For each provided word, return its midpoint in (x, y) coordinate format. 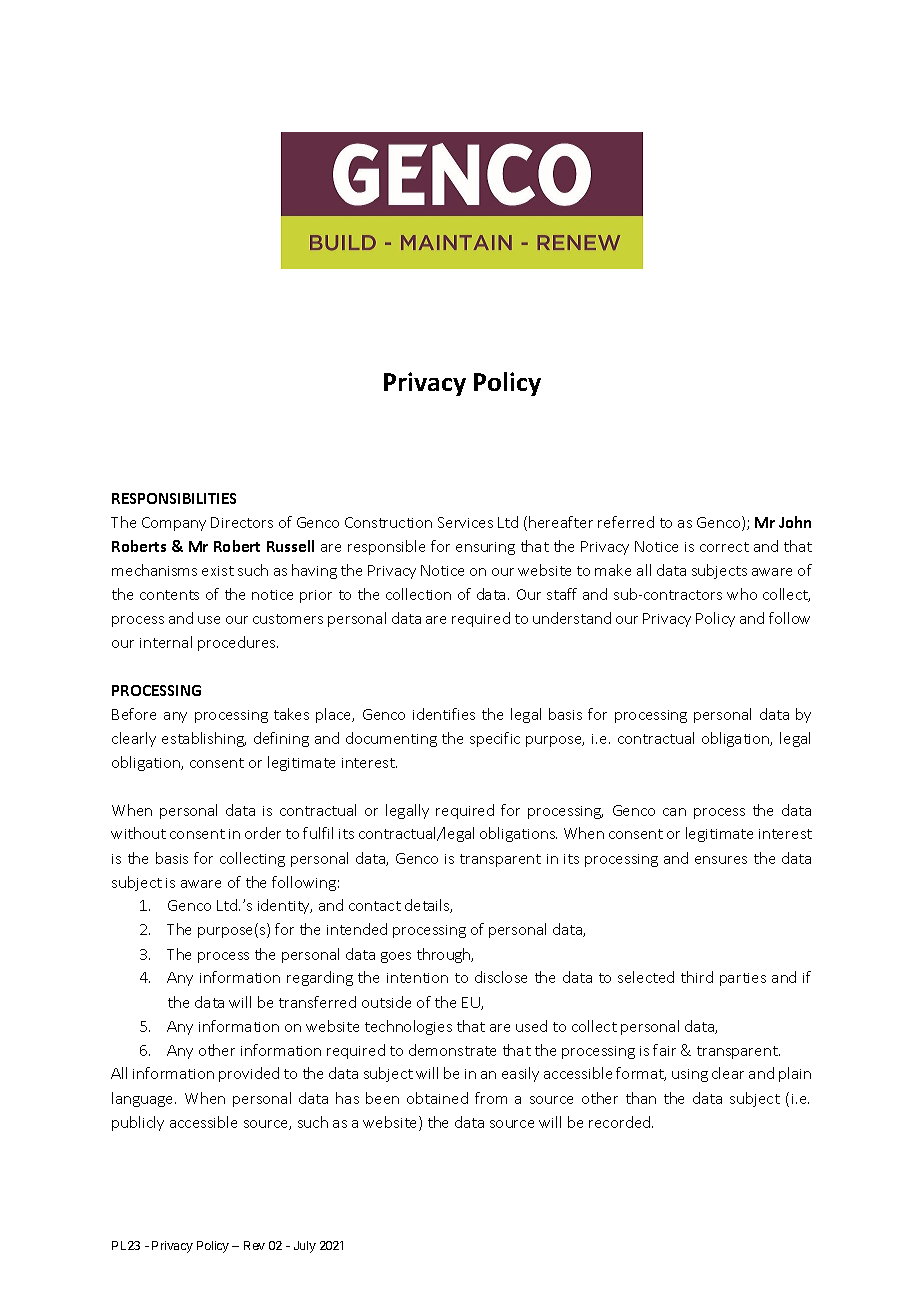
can (674, 812)
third (697, 977)
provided (249, 1074)
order (263, 833)
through (445, 955)
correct (724, 547)
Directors (242, 522)
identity (285, 906)
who (742, 594)
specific (495, 739)
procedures (238, 643)
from (491, 1098)
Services (465, 522)
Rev (254, 1245)
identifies (444, 714)
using (690, 1075)
